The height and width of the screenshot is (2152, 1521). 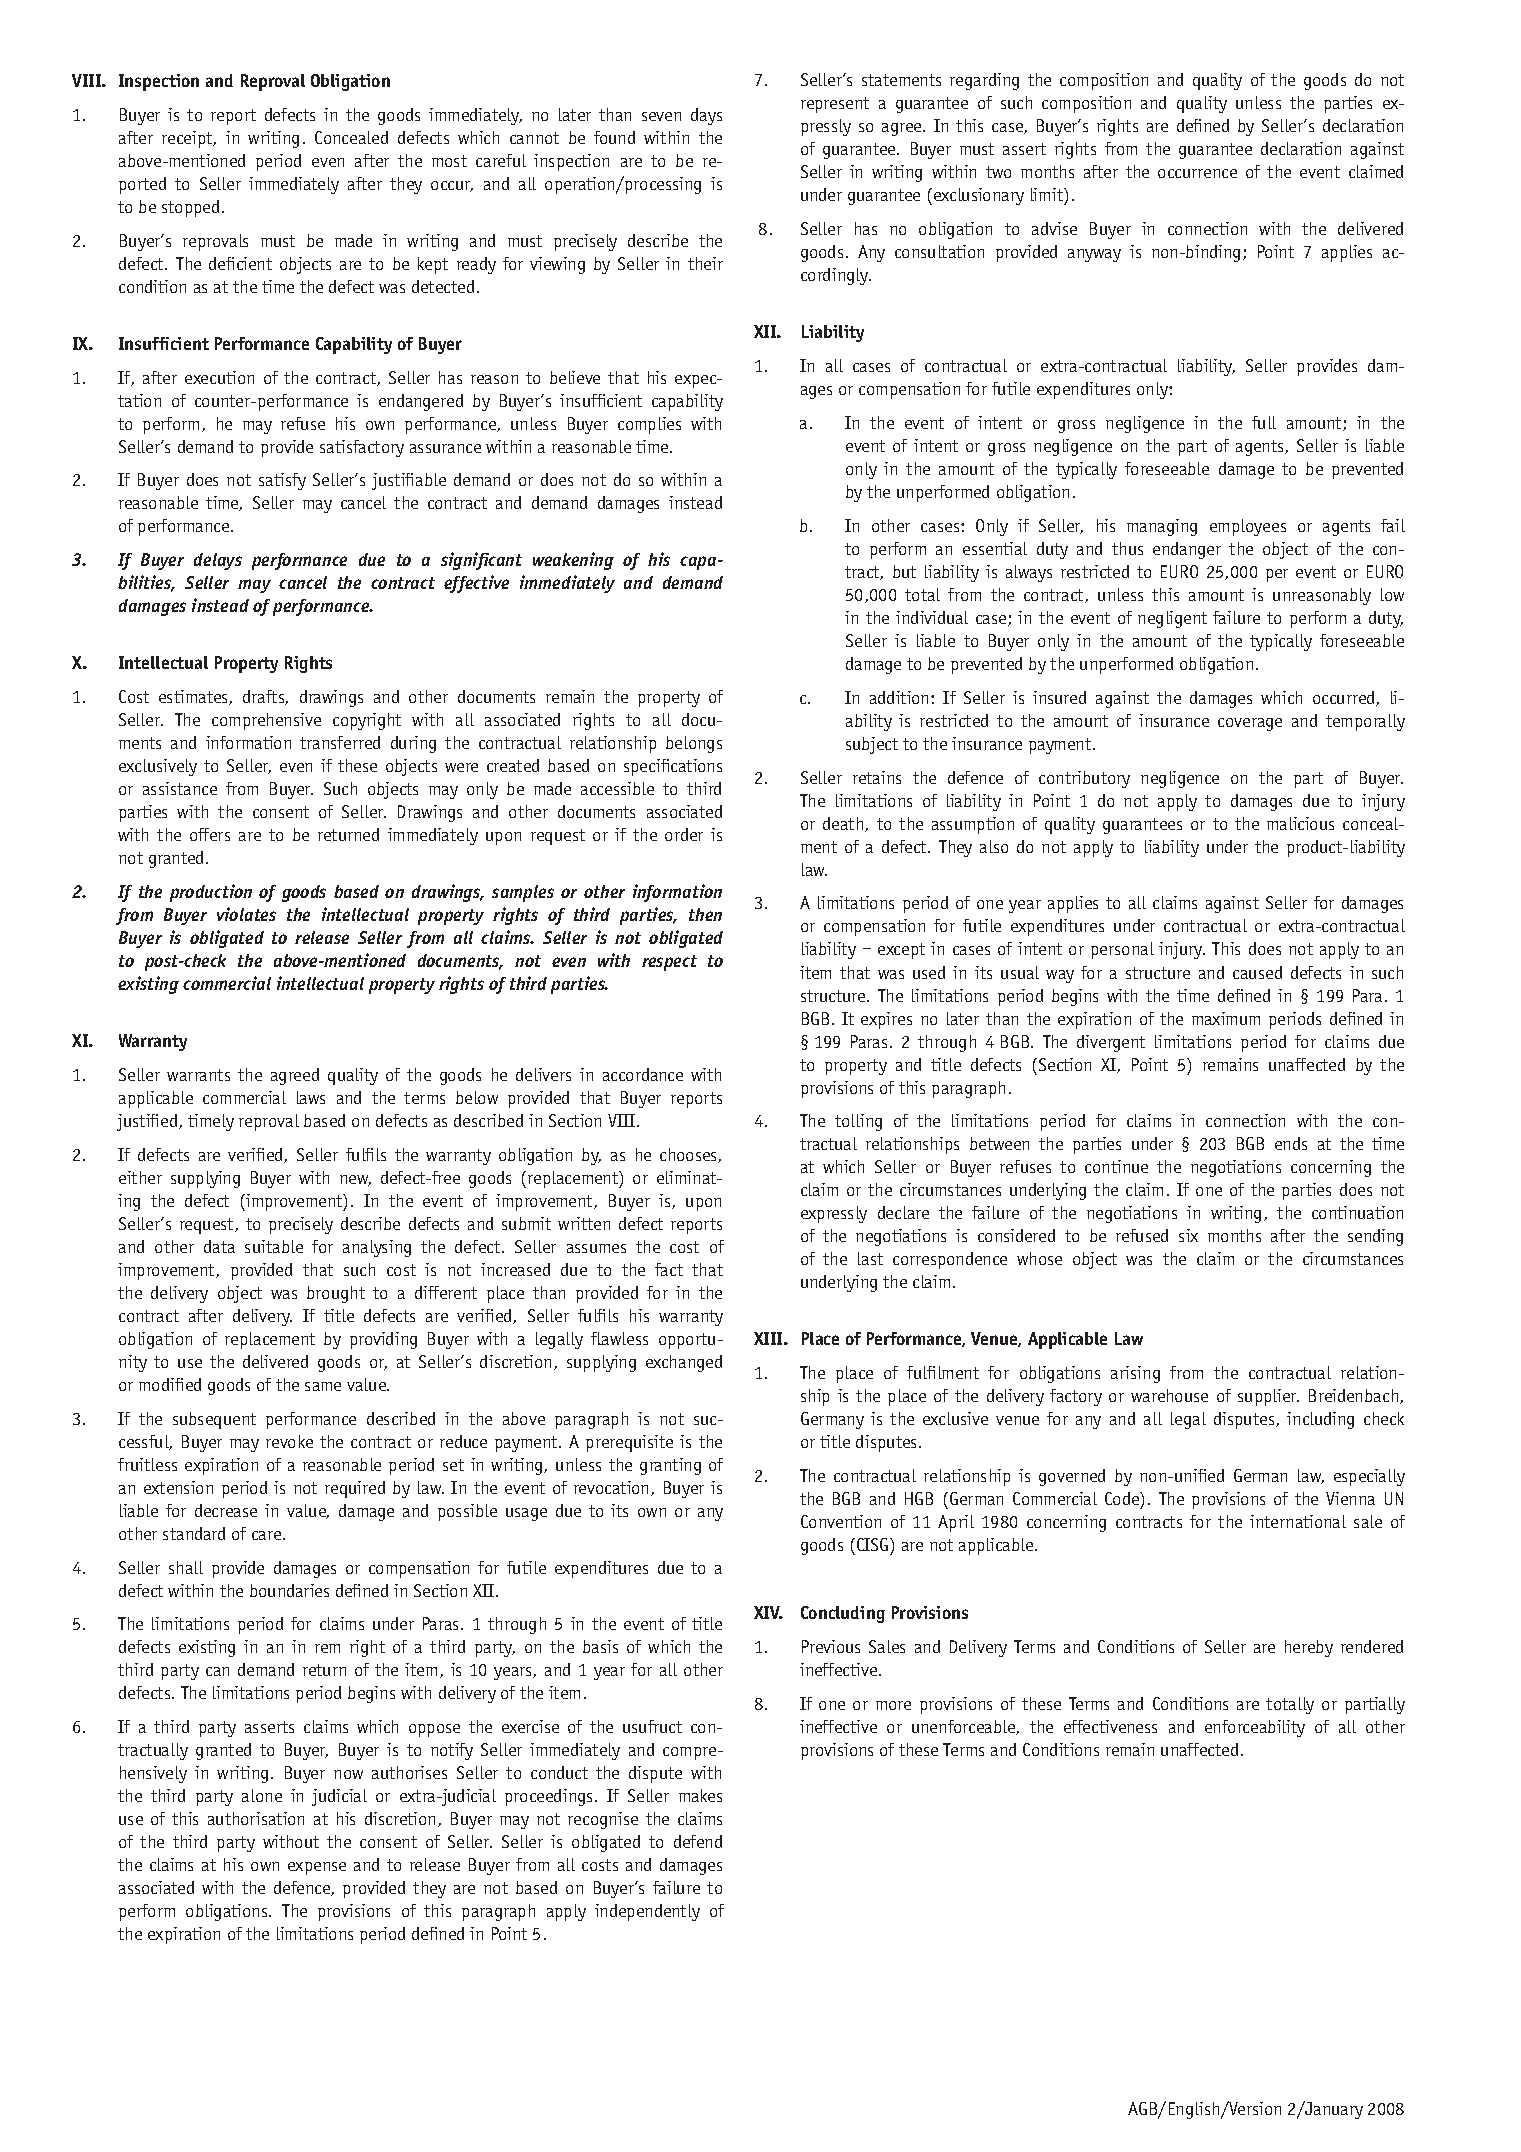 What do you see at coordinates (698, 1841) in the screenshot?
I see `defend` at bounding box center [698, 1841].
